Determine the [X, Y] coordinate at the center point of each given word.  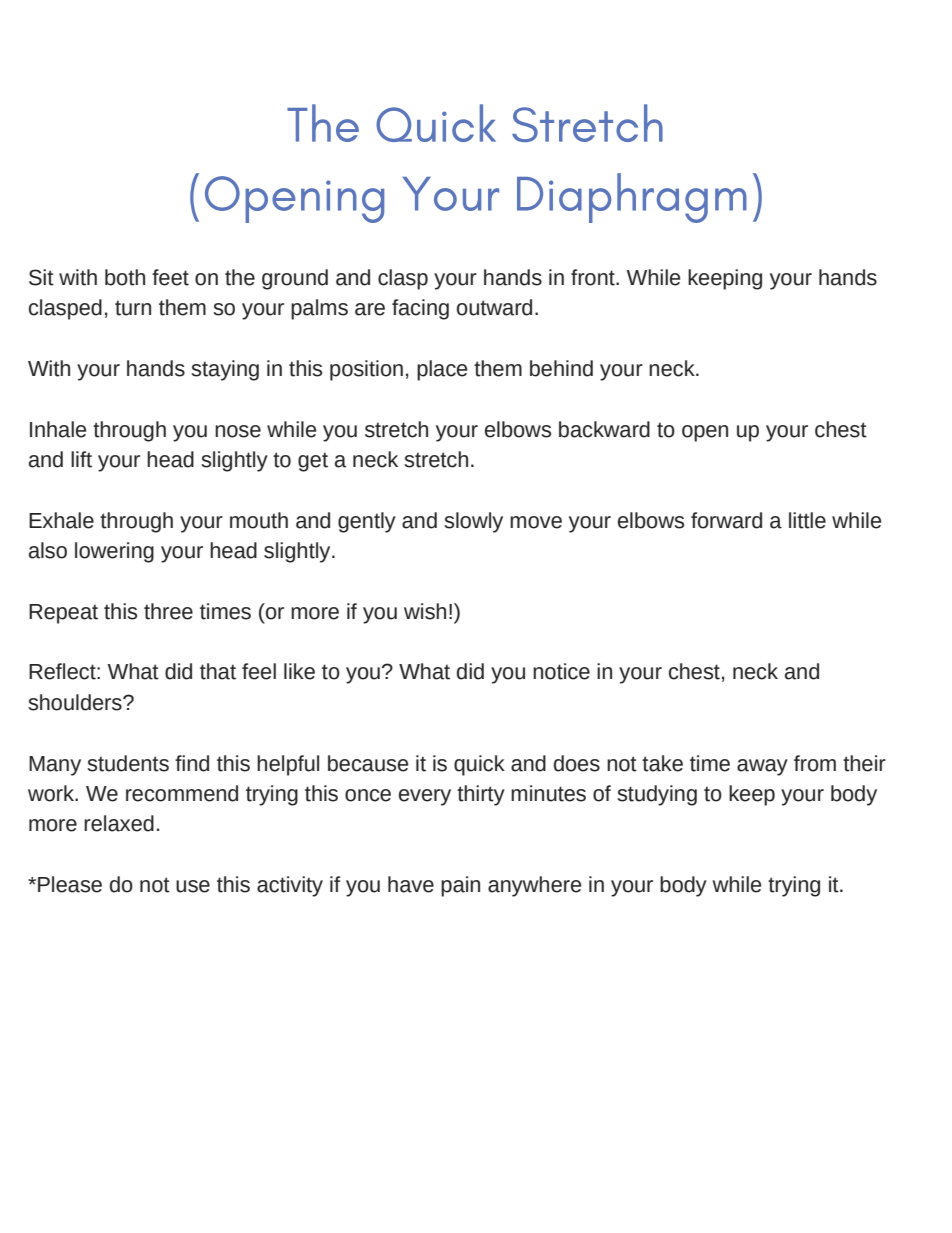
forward [726, 520]
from [815, 763]
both [125, 277]
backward [604, 429]
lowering [114, 552]
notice [561, 671]
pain [460, 886]
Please [70, 884]
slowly [473, 522]
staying [225, 370]
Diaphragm [632, 198]
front [594, 277]
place [442, 370]
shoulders [76, 702]
